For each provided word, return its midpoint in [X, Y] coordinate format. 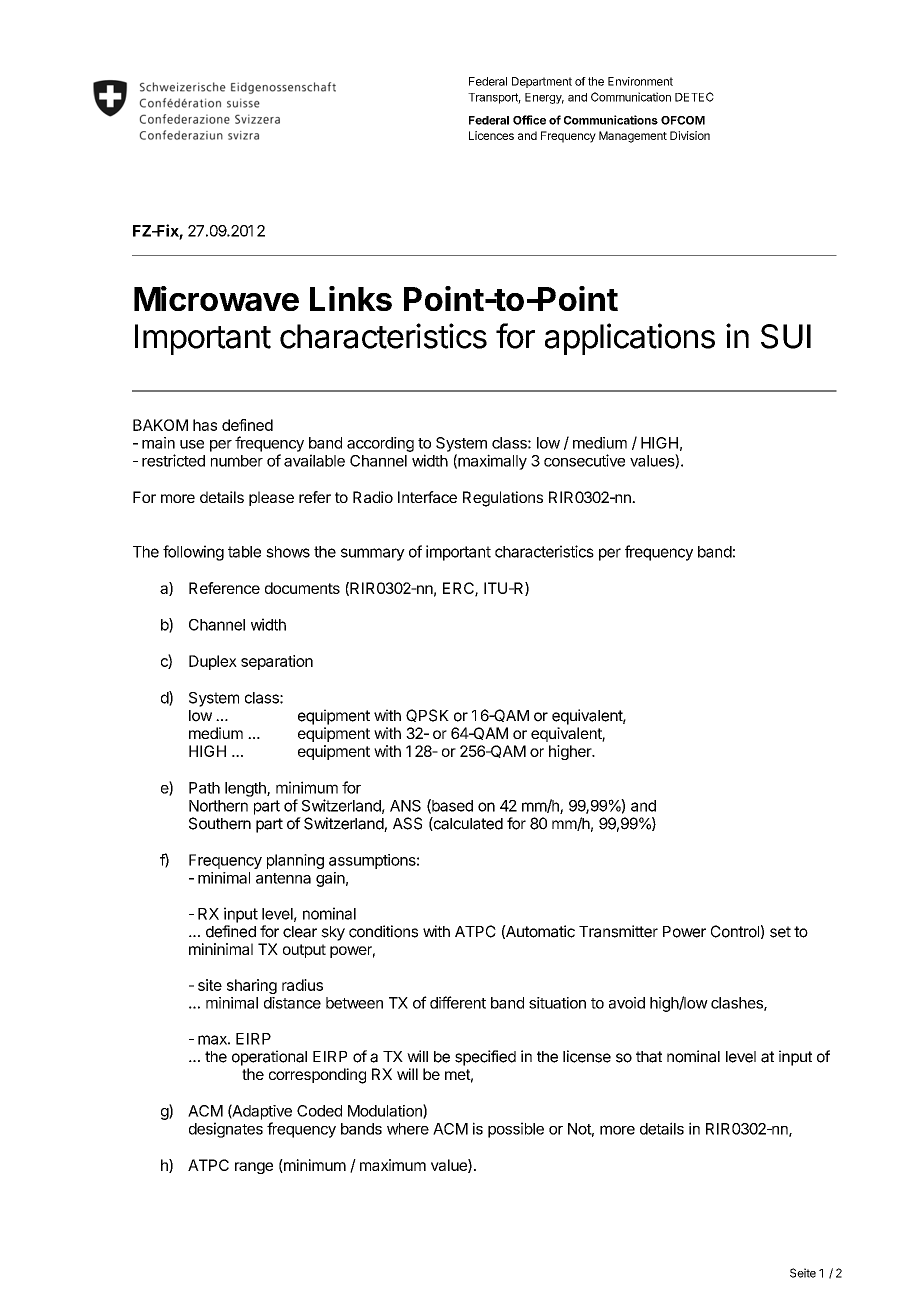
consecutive [584, 460]
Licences [491, 135]
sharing [252, 986]
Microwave [216, 298]
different [458, 1002]
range [254, 1168]
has [205, 425]
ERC [459, 589]
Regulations [503, 499]
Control [735, 931]
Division [690, 135]
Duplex [213, 662]
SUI [786, 336]
